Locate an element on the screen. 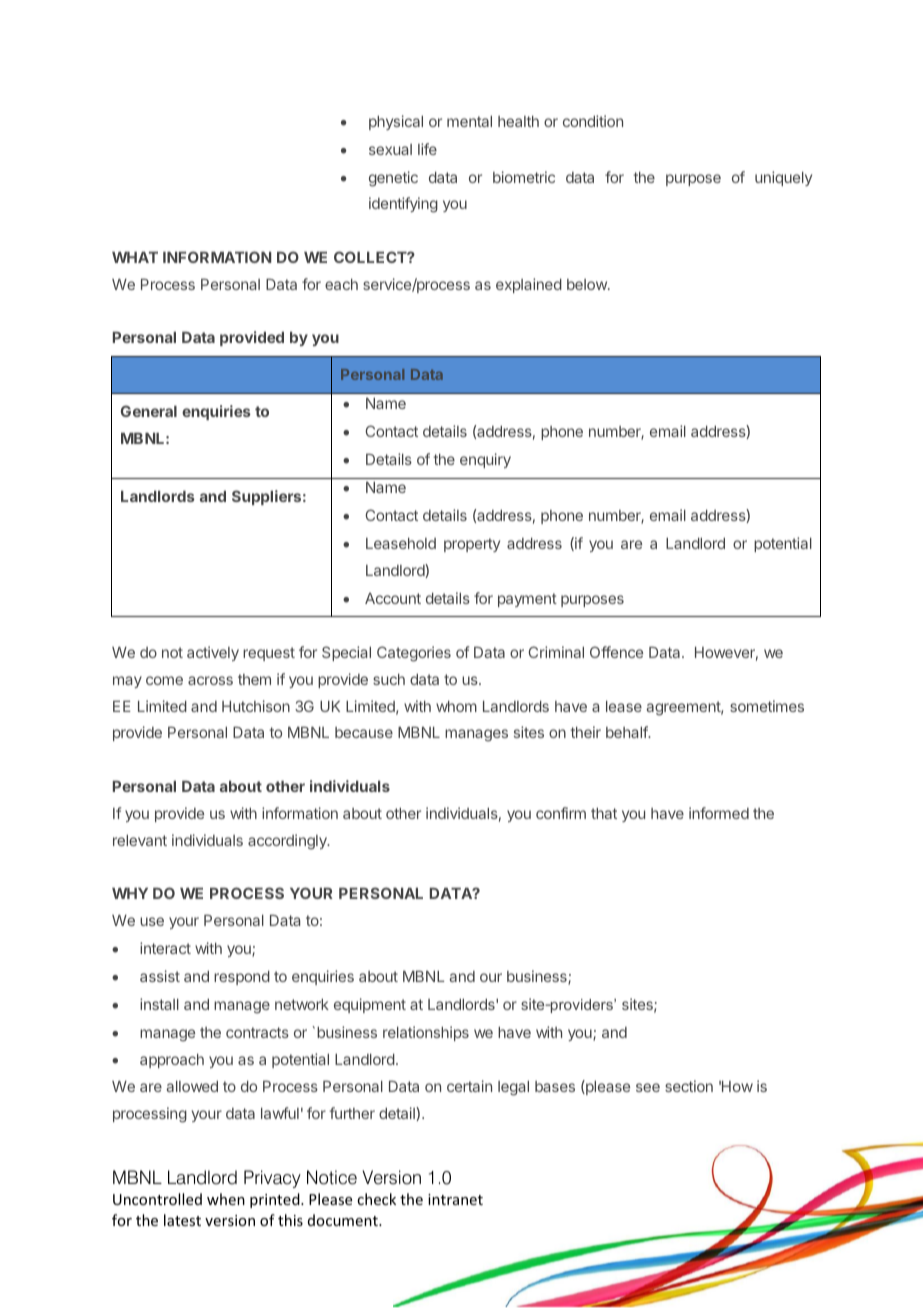  equipment is located at coordinates (370, 1005).
